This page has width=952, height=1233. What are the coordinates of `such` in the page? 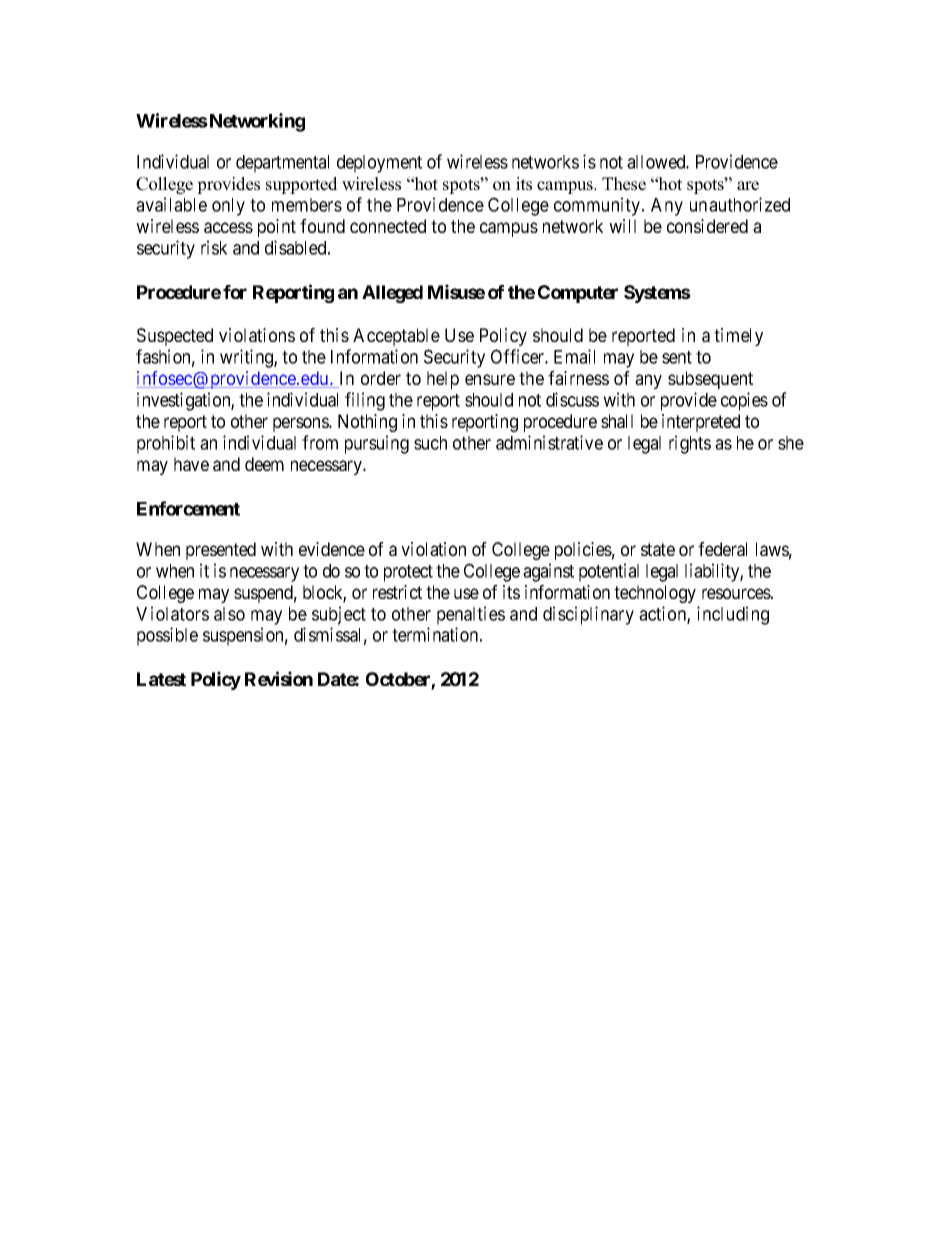 It's located at (430, 443).
